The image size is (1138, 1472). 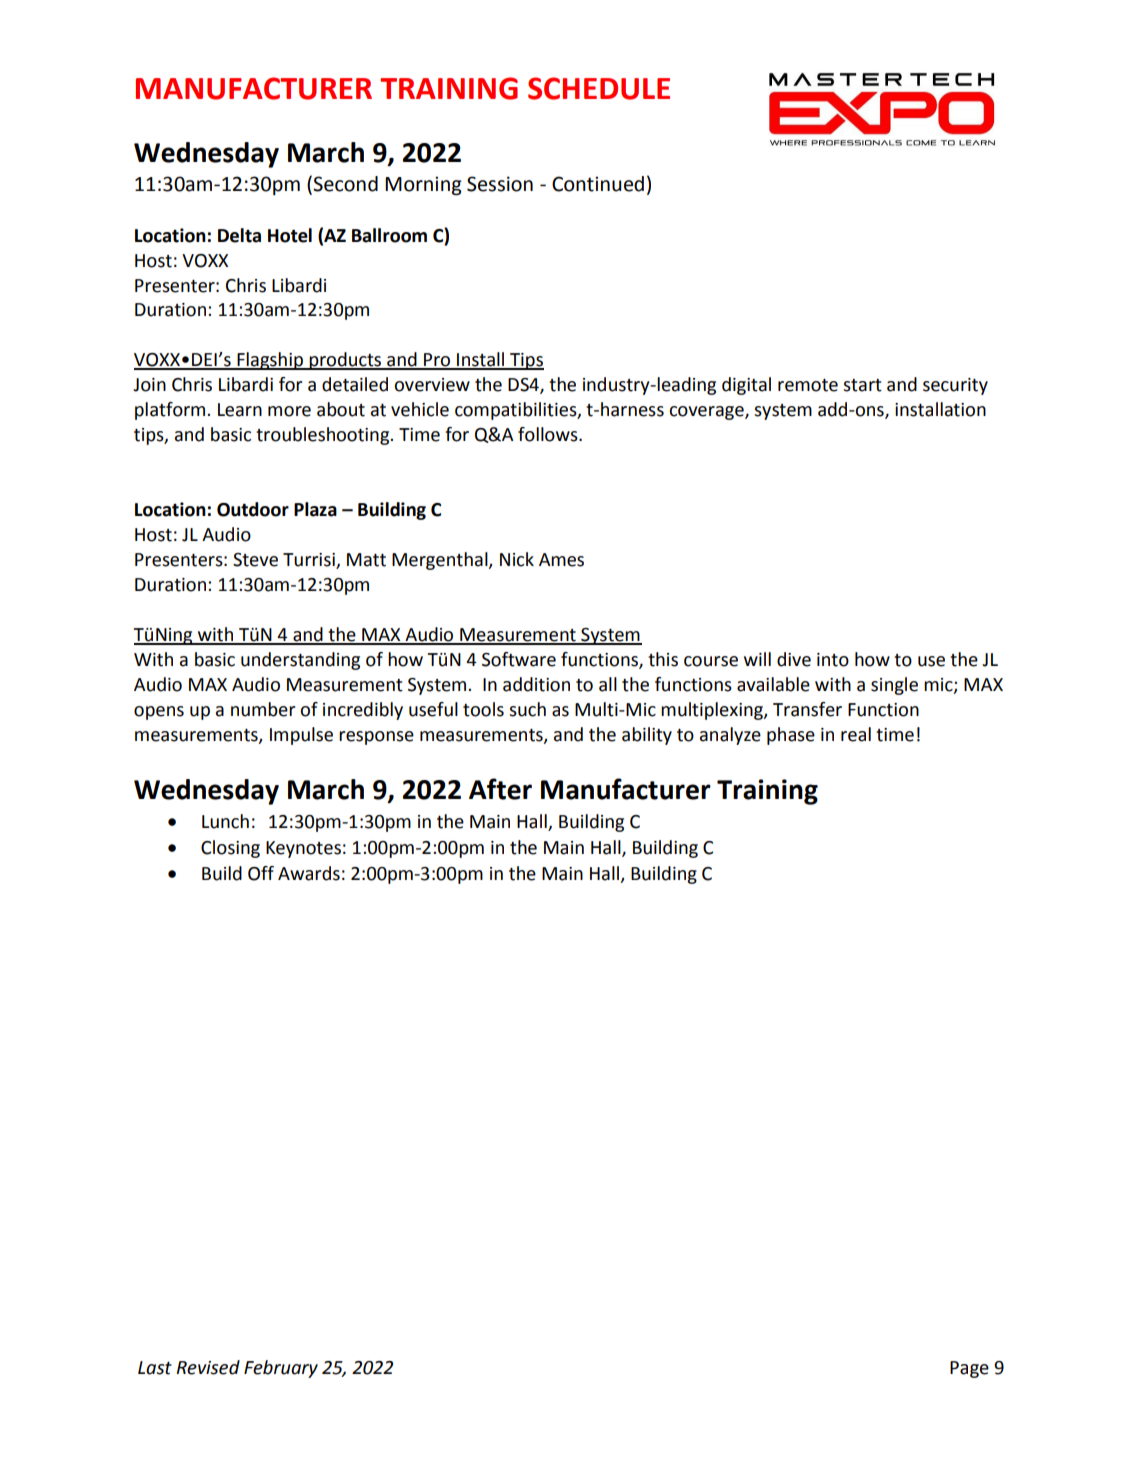 I want to click on real, so click(x=856, y=734).
